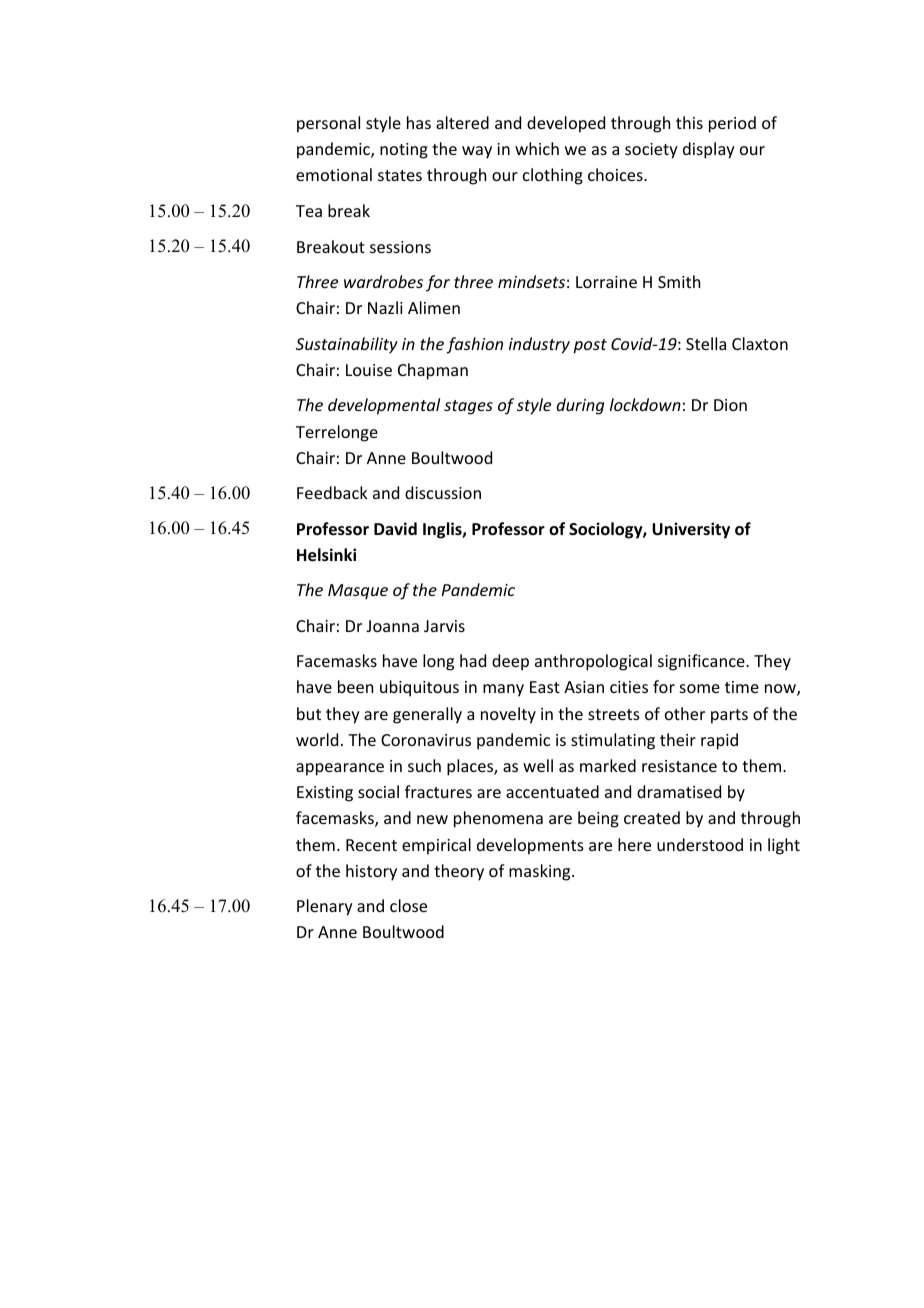 The image size is (924, 1308). What do you see at coordinates (355, 686) in the page?
I see `been` at bounding box center [355, 686].
